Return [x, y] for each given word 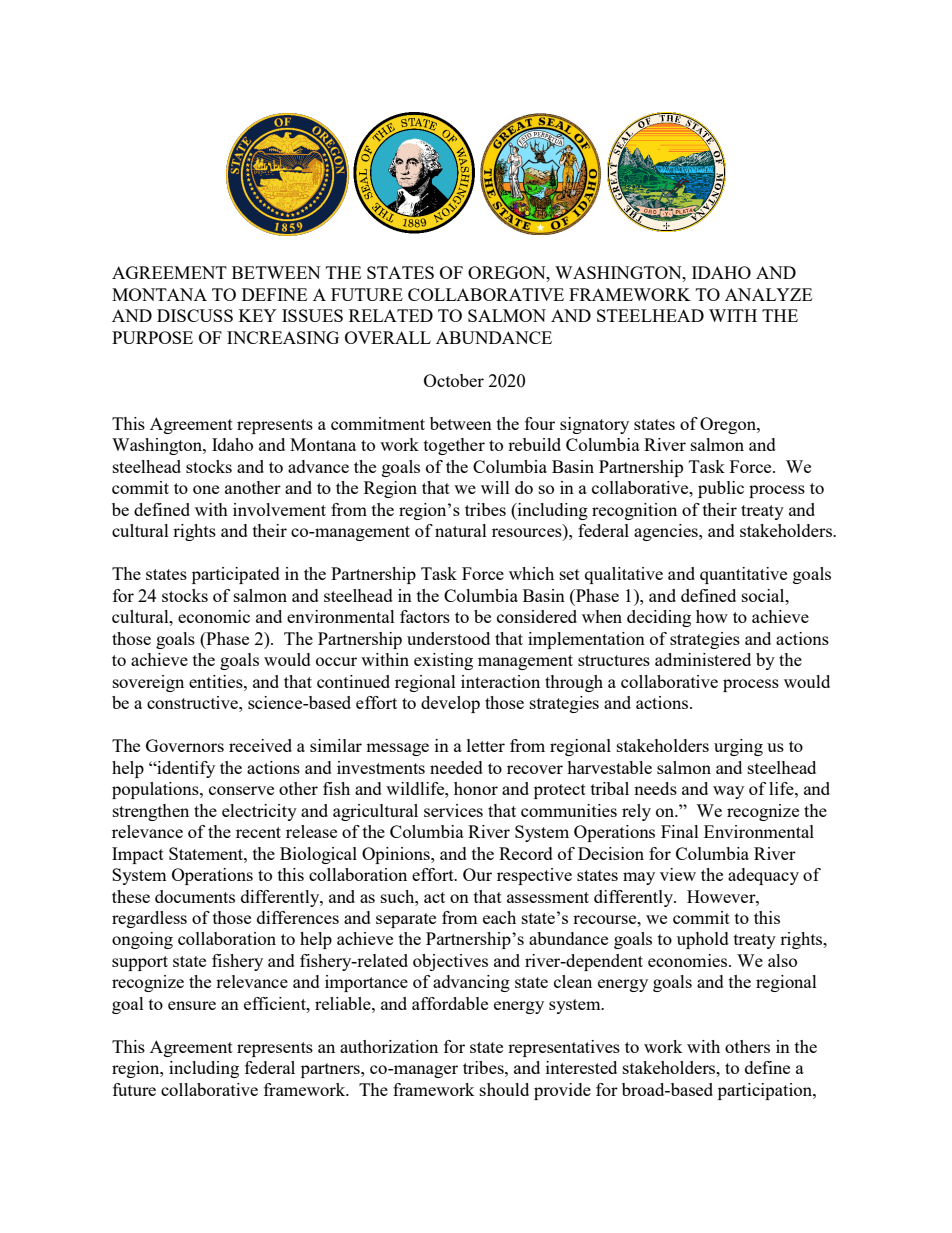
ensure [192, 1005]
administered [703, 659]
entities [217, 681]
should [504, 1089]
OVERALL [388, 337]
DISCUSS [195, 315]
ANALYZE [768, 294]
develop [450, 704]
